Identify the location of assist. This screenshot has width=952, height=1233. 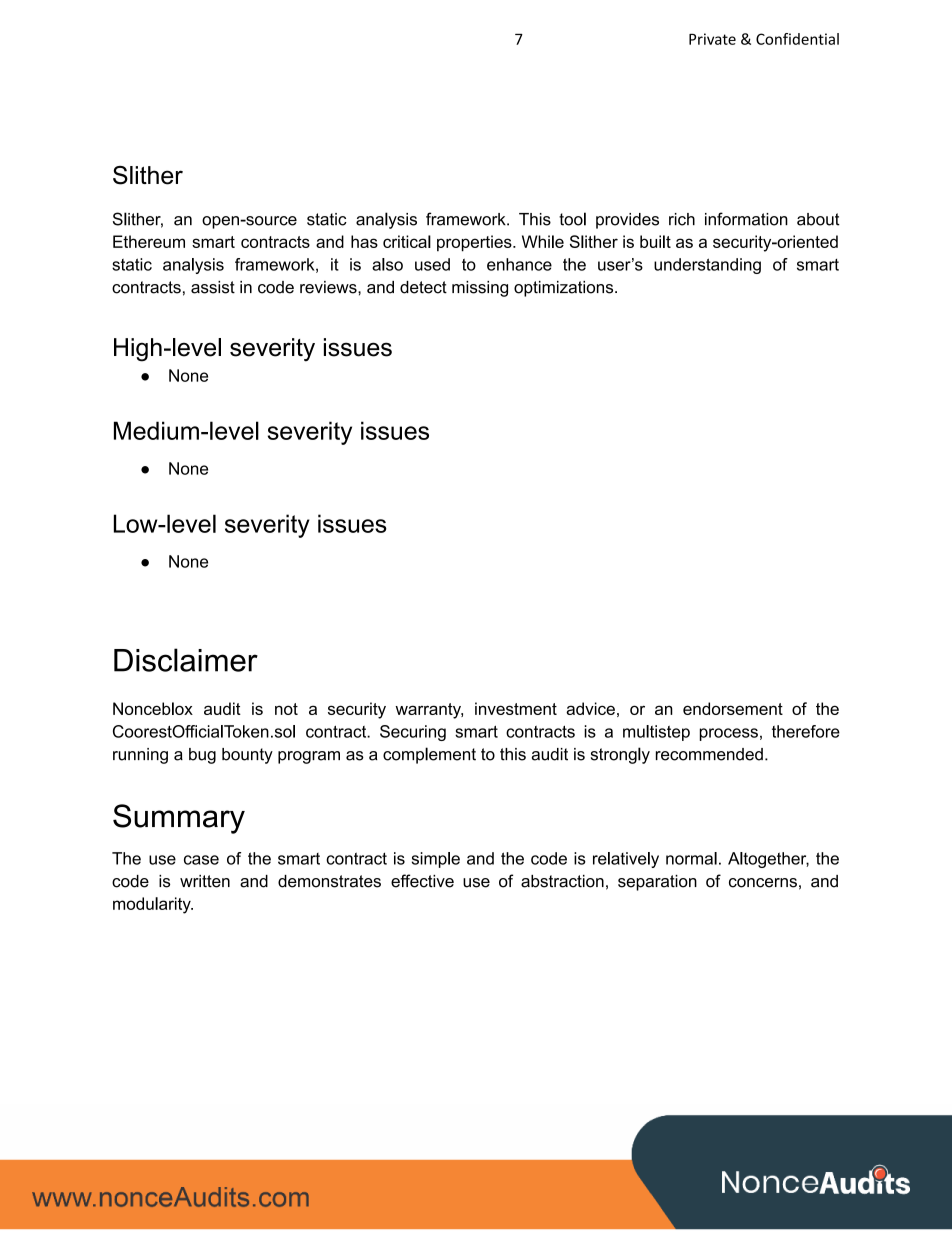
(213, 287).
